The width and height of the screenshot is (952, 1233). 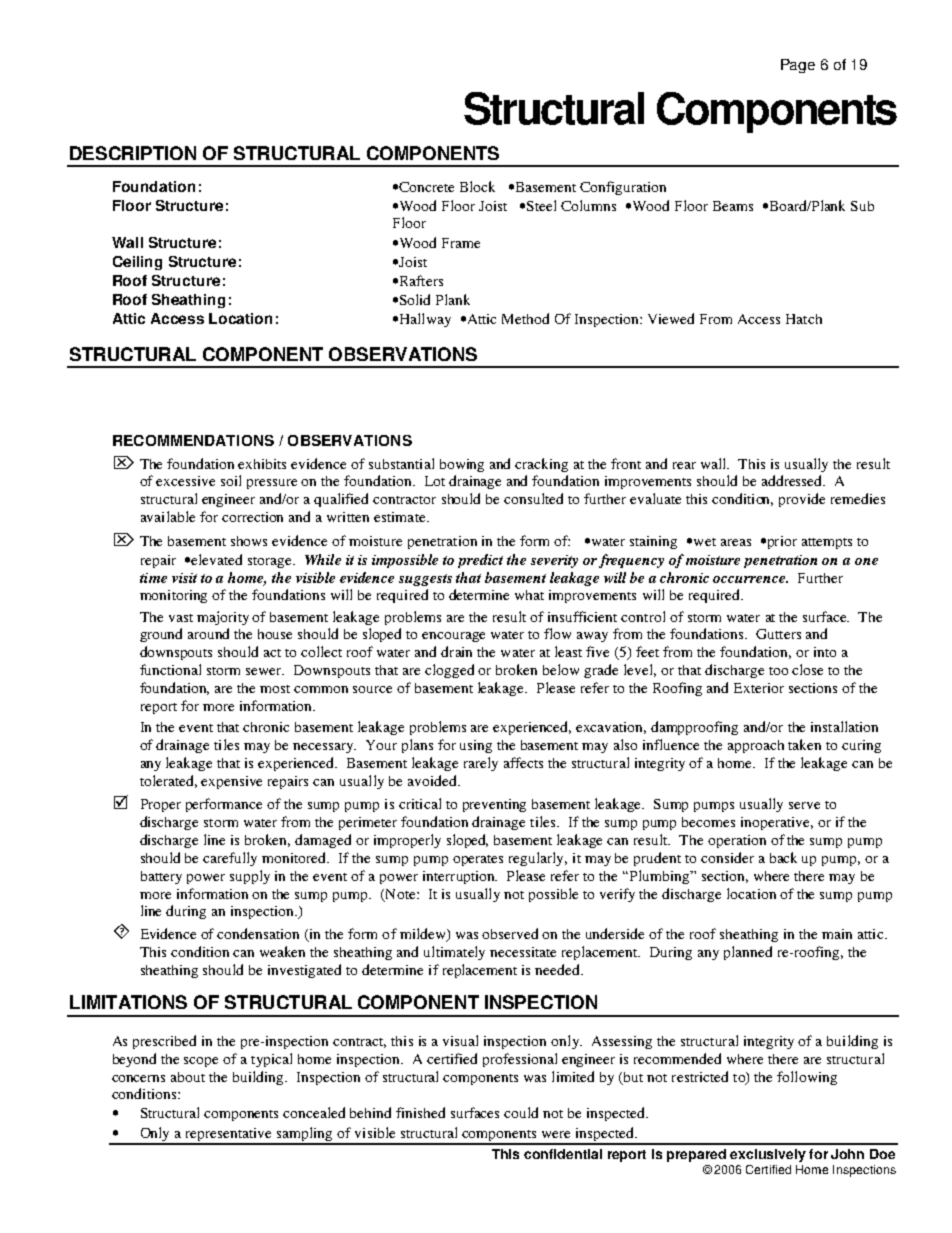 What do you see at coordinates (188, 1077) in the screenshot?
I see `about` at bounding box center [188, 1077].
